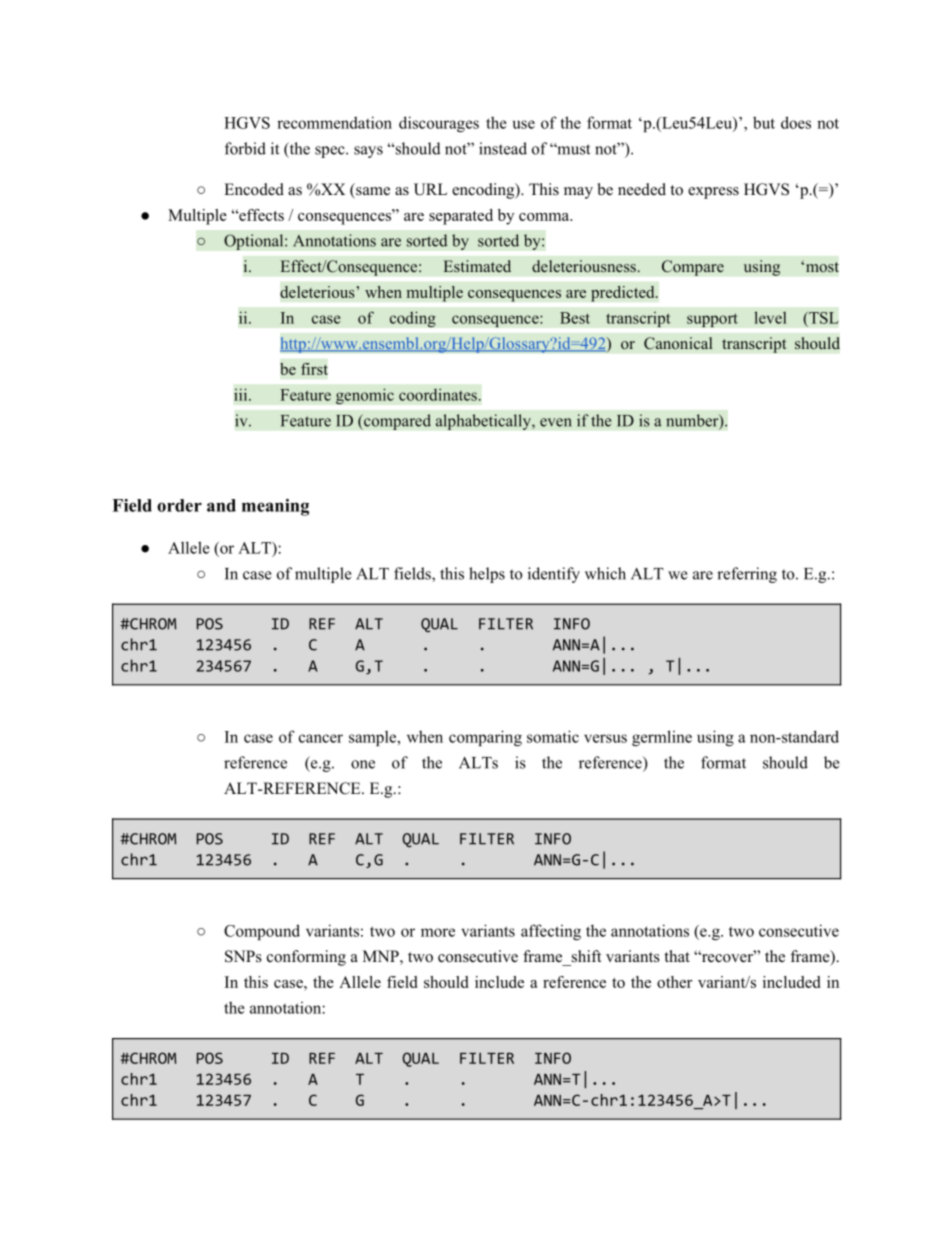 This document has width=952, height=1233. I want to click on iii, so click(242, 394).
